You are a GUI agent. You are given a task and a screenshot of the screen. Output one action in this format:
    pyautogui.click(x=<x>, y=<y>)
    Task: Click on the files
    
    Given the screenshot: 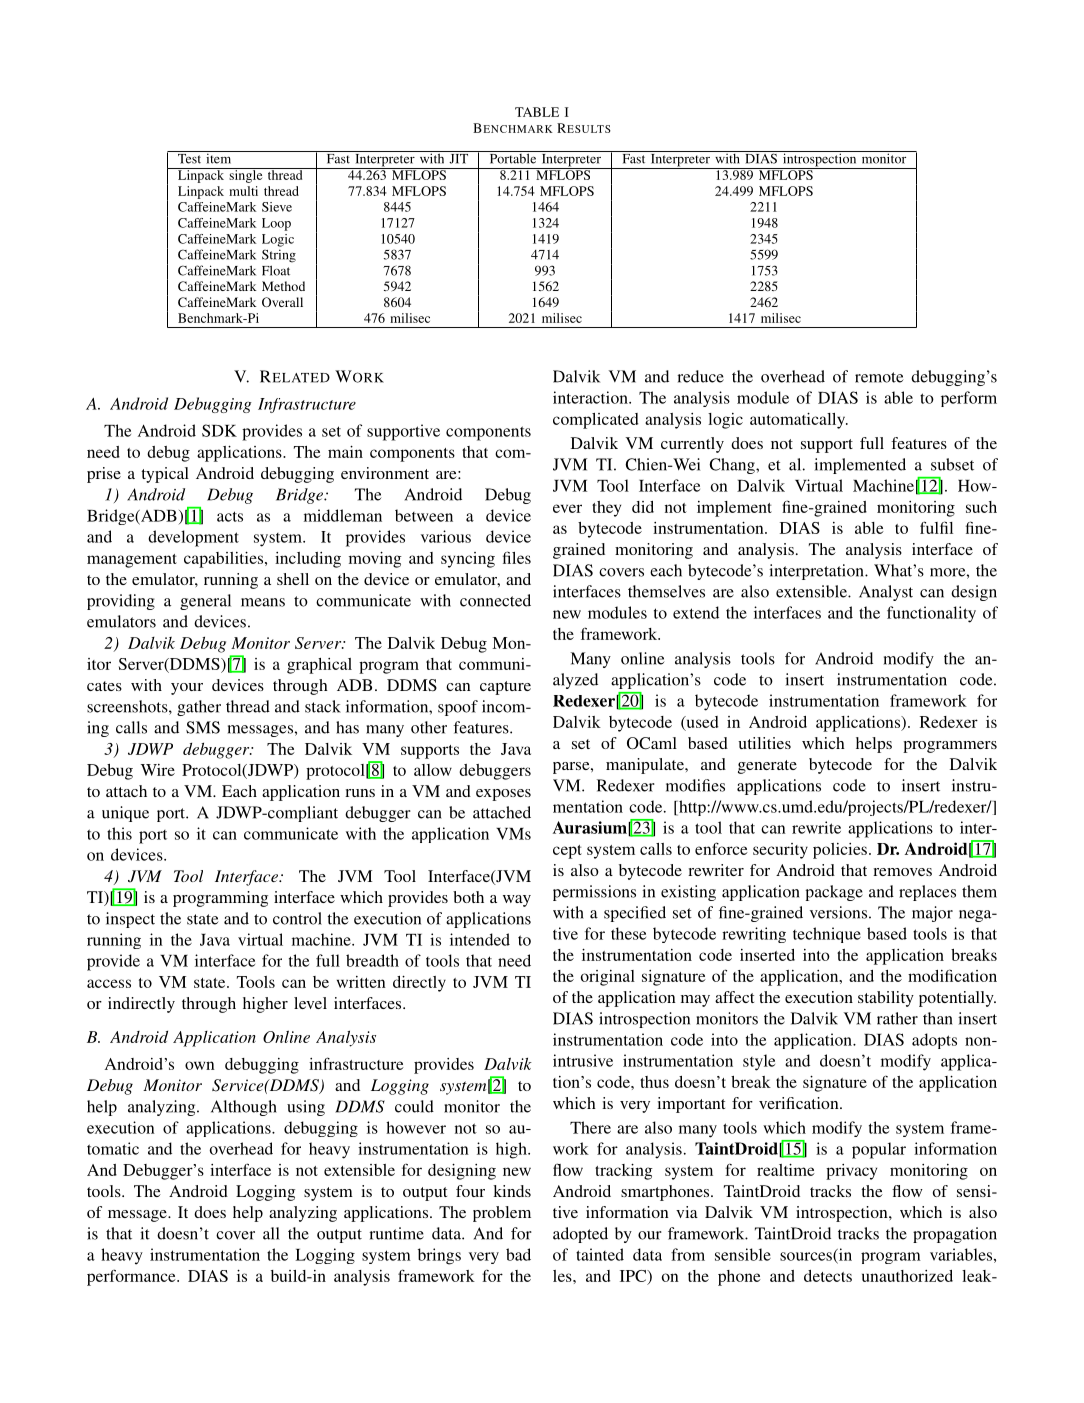 What is the action you would take?
    pyautogui.click(x=517, y=557)
